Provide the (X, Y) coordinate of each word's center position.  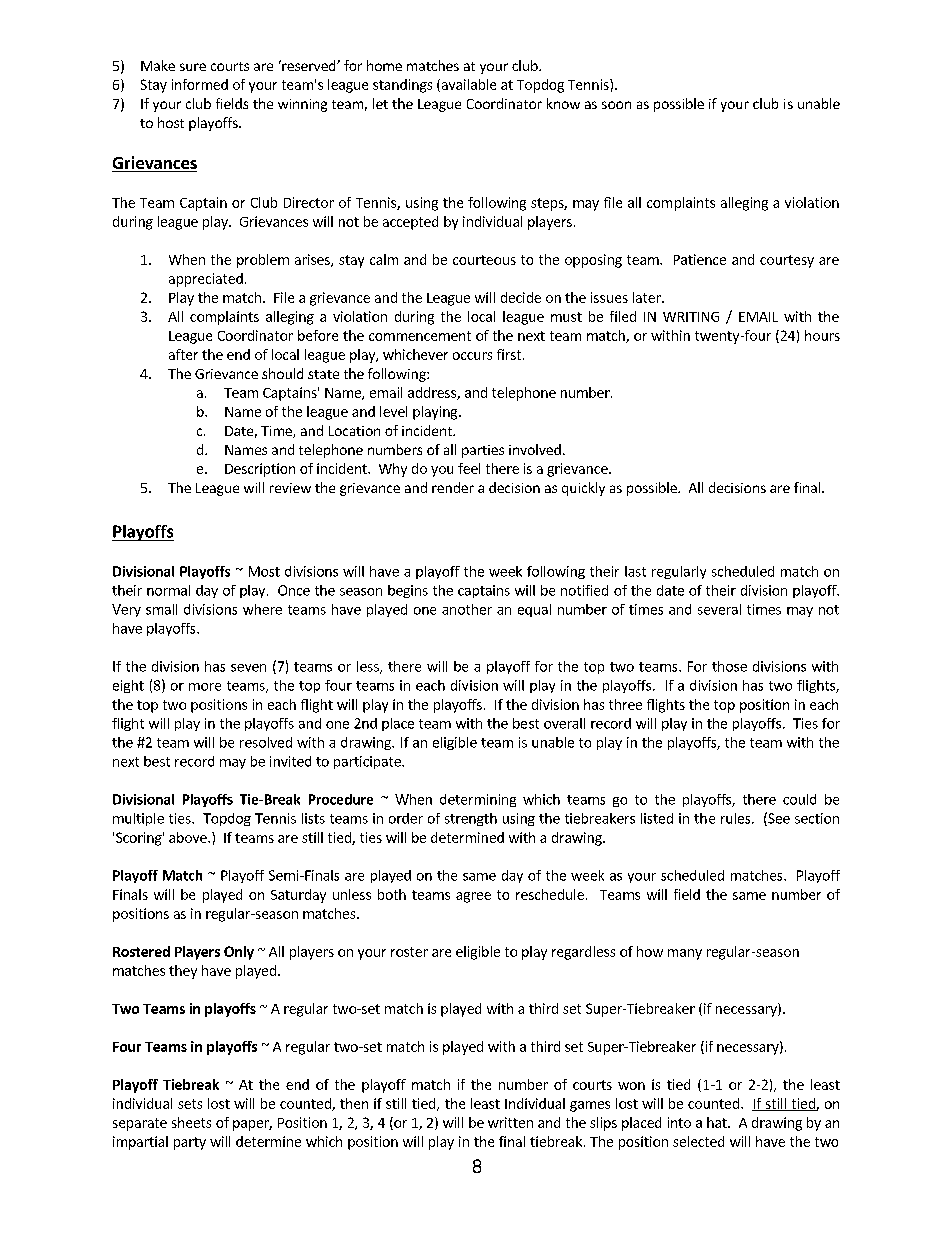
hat (718, 1122)
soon (616, 105)
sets (190, 1104)
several (719, 609)
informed (200, 84)
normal (168, 590)
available (467, 85)
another (467, 609)
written (510, 1122)
